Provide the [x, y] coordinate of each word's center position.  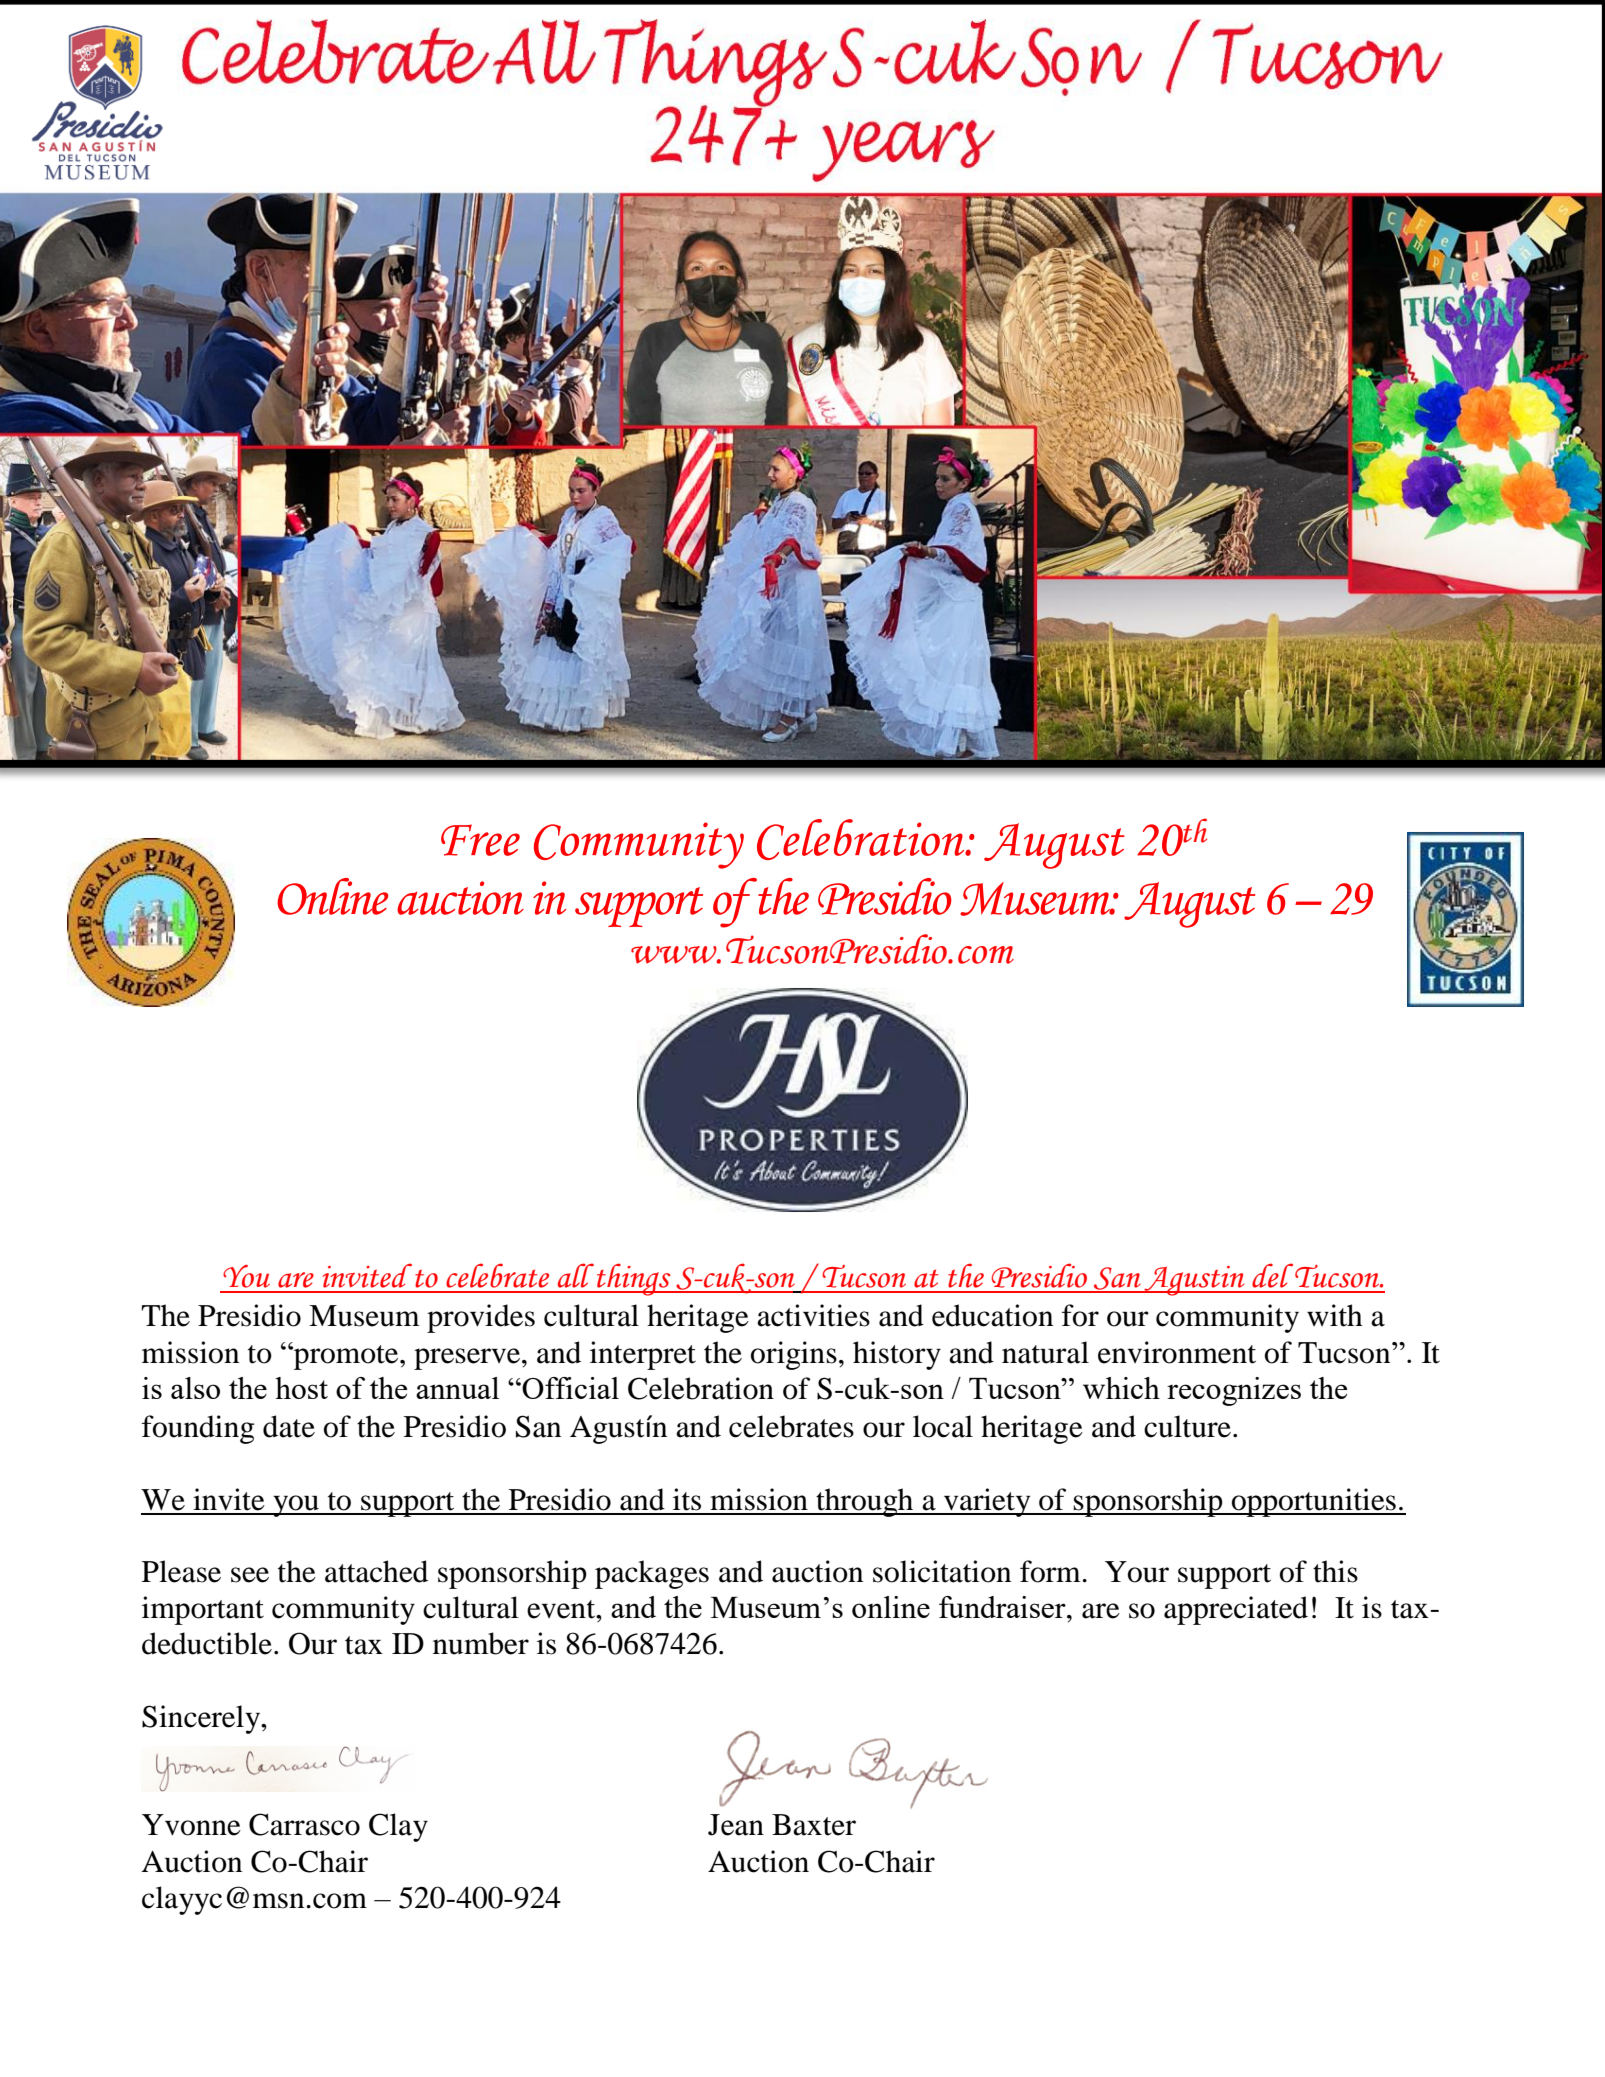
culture [1187, 1426]
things [634, 1279]
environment [1177, 1352]
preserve [468, 1359]
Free [480, 840]
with [1335, 1315]
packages [652, 1574]
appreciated [1236, 1610]
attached [376, 1571]
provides [481, 1318]
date [289, 1426]
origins [794, 1355]
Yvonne [191, 1825]
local [943, 1426]
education [992, 1315]
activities [813, 1315]
